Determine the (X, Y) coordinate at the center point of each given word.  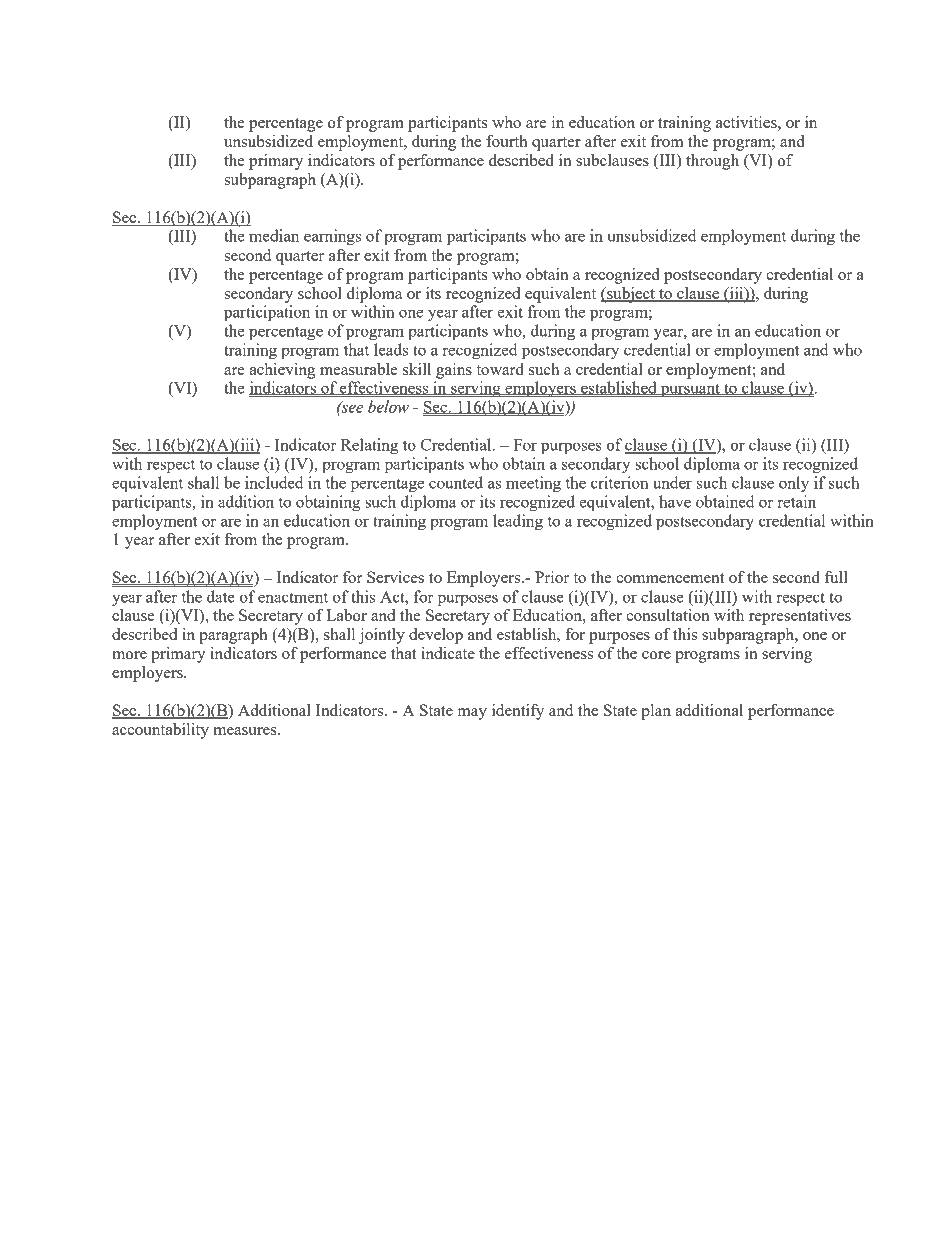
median (274, 235)
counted (456, 482)
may (472, 714)
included (274, 482)
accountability (160, 731)
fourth (507, 141)
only (794, 484)
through (712, 162)
